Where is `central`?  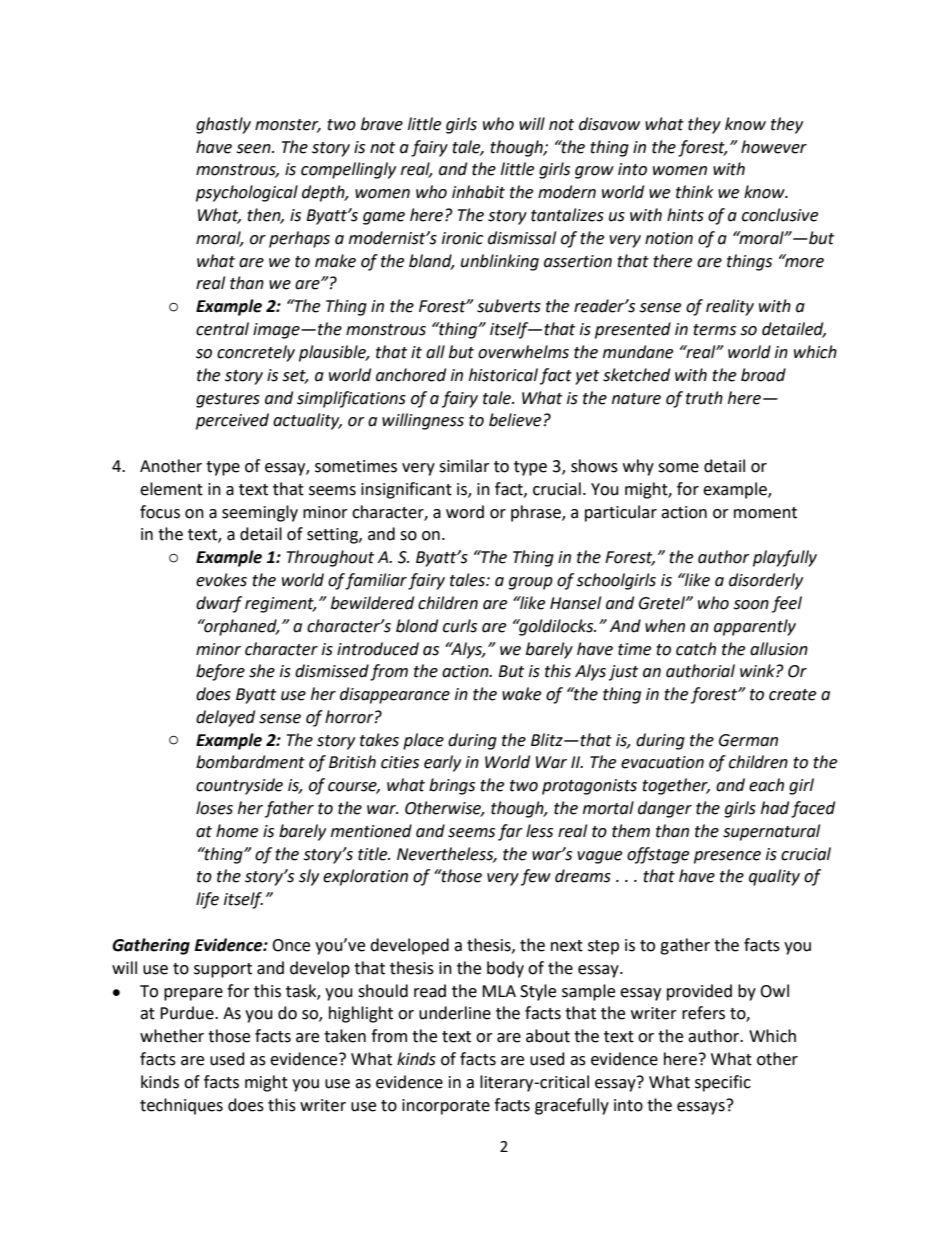 central is located at coordinates (222, 329).
